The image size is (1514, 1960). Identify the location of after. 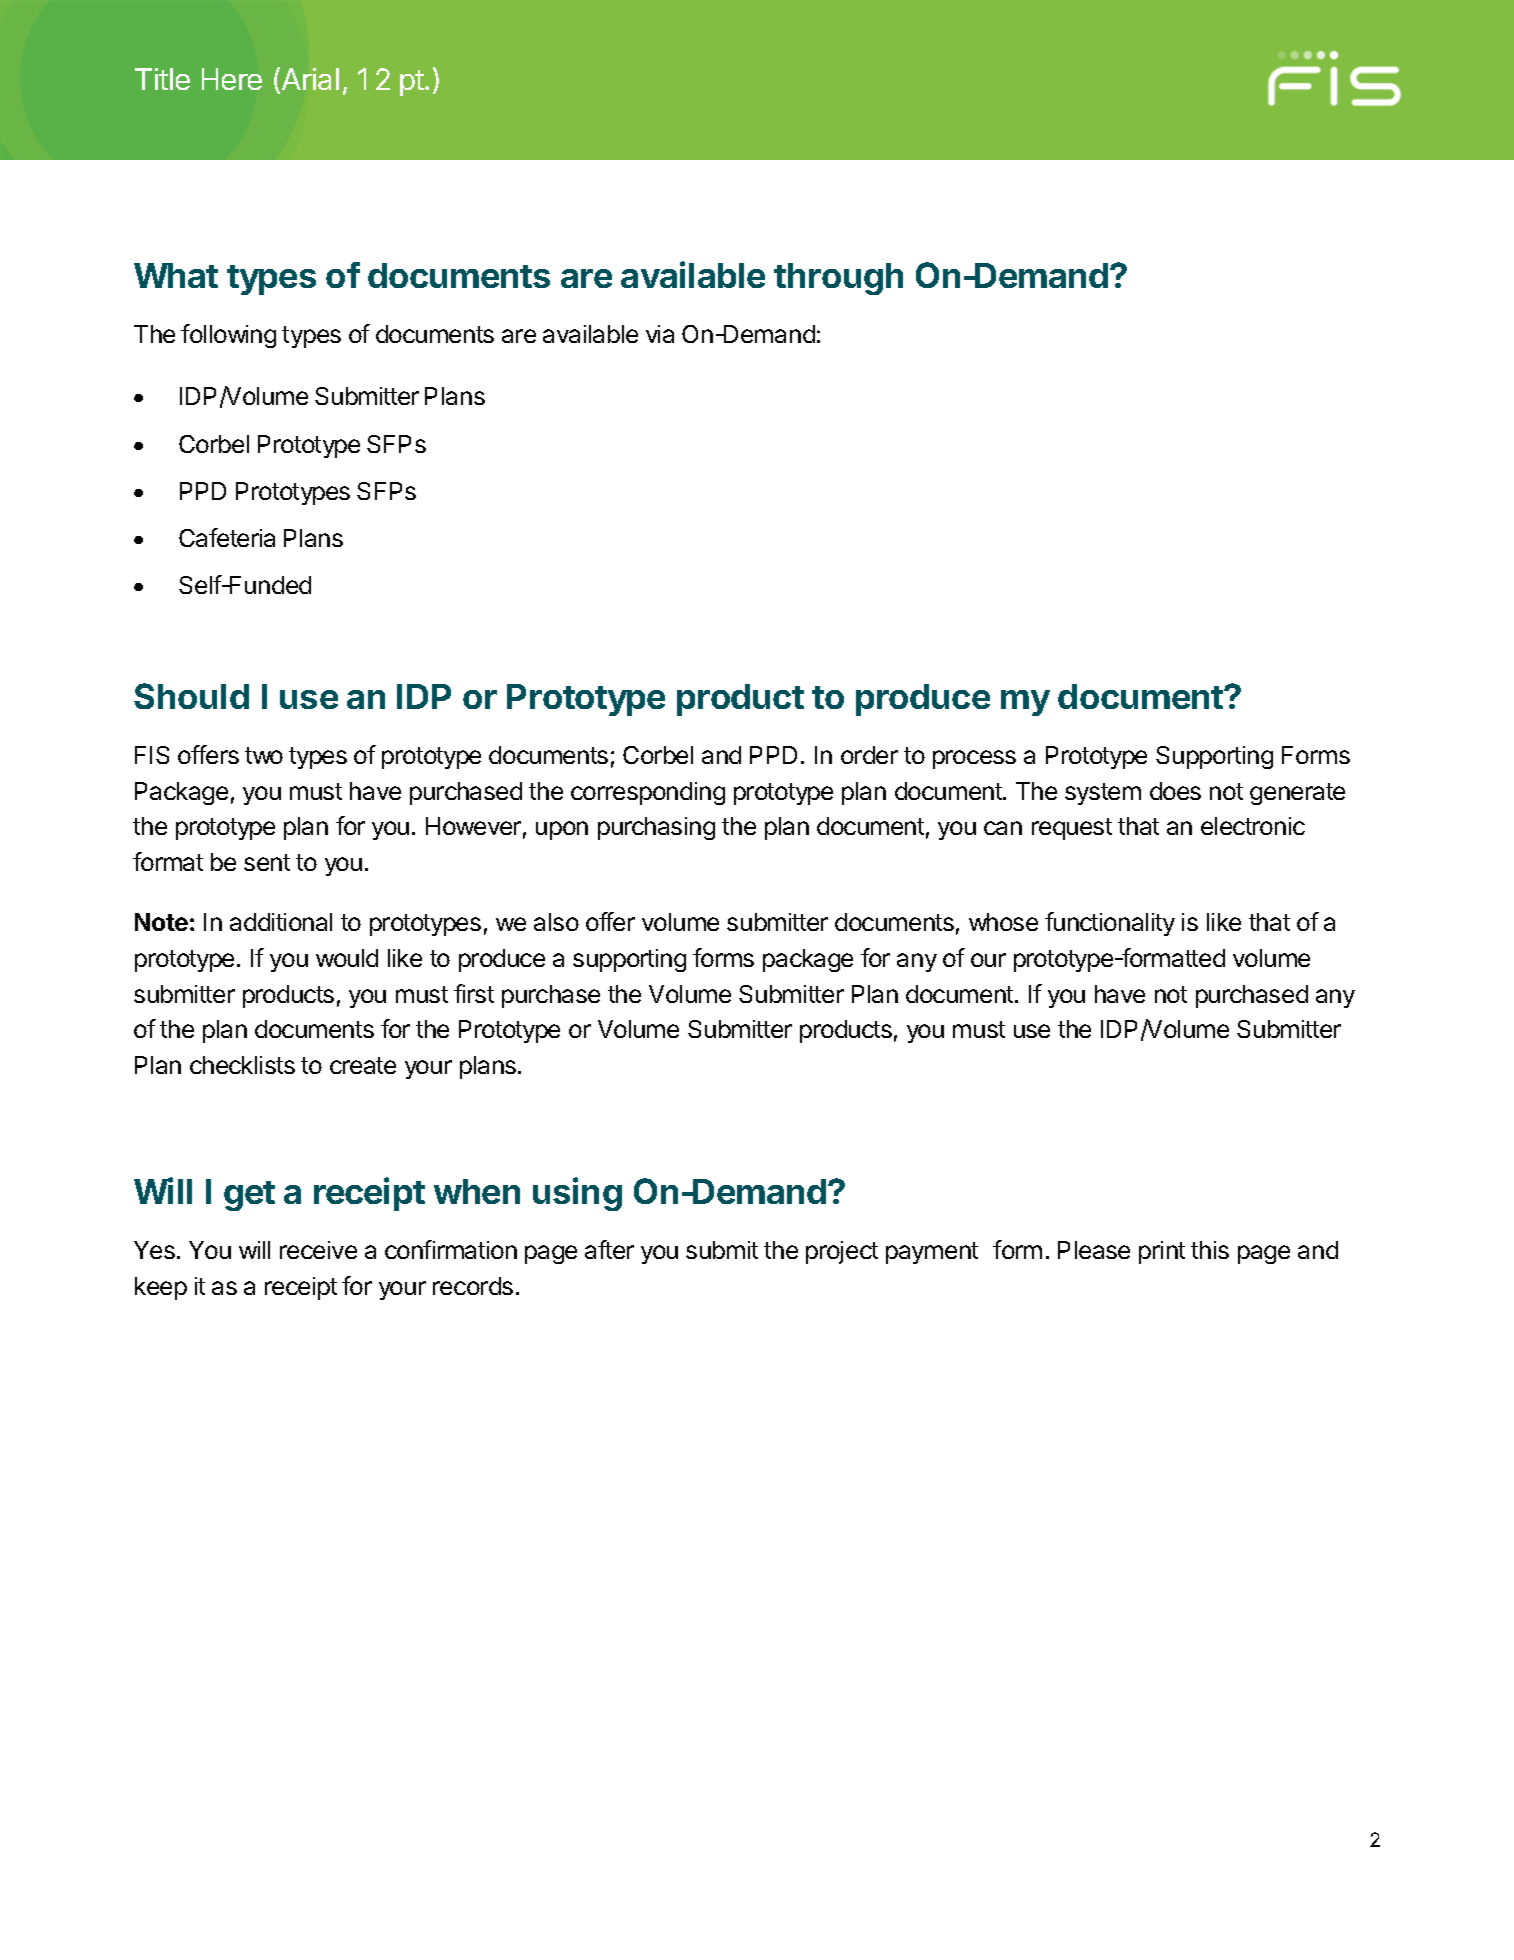
(609, 1249).
